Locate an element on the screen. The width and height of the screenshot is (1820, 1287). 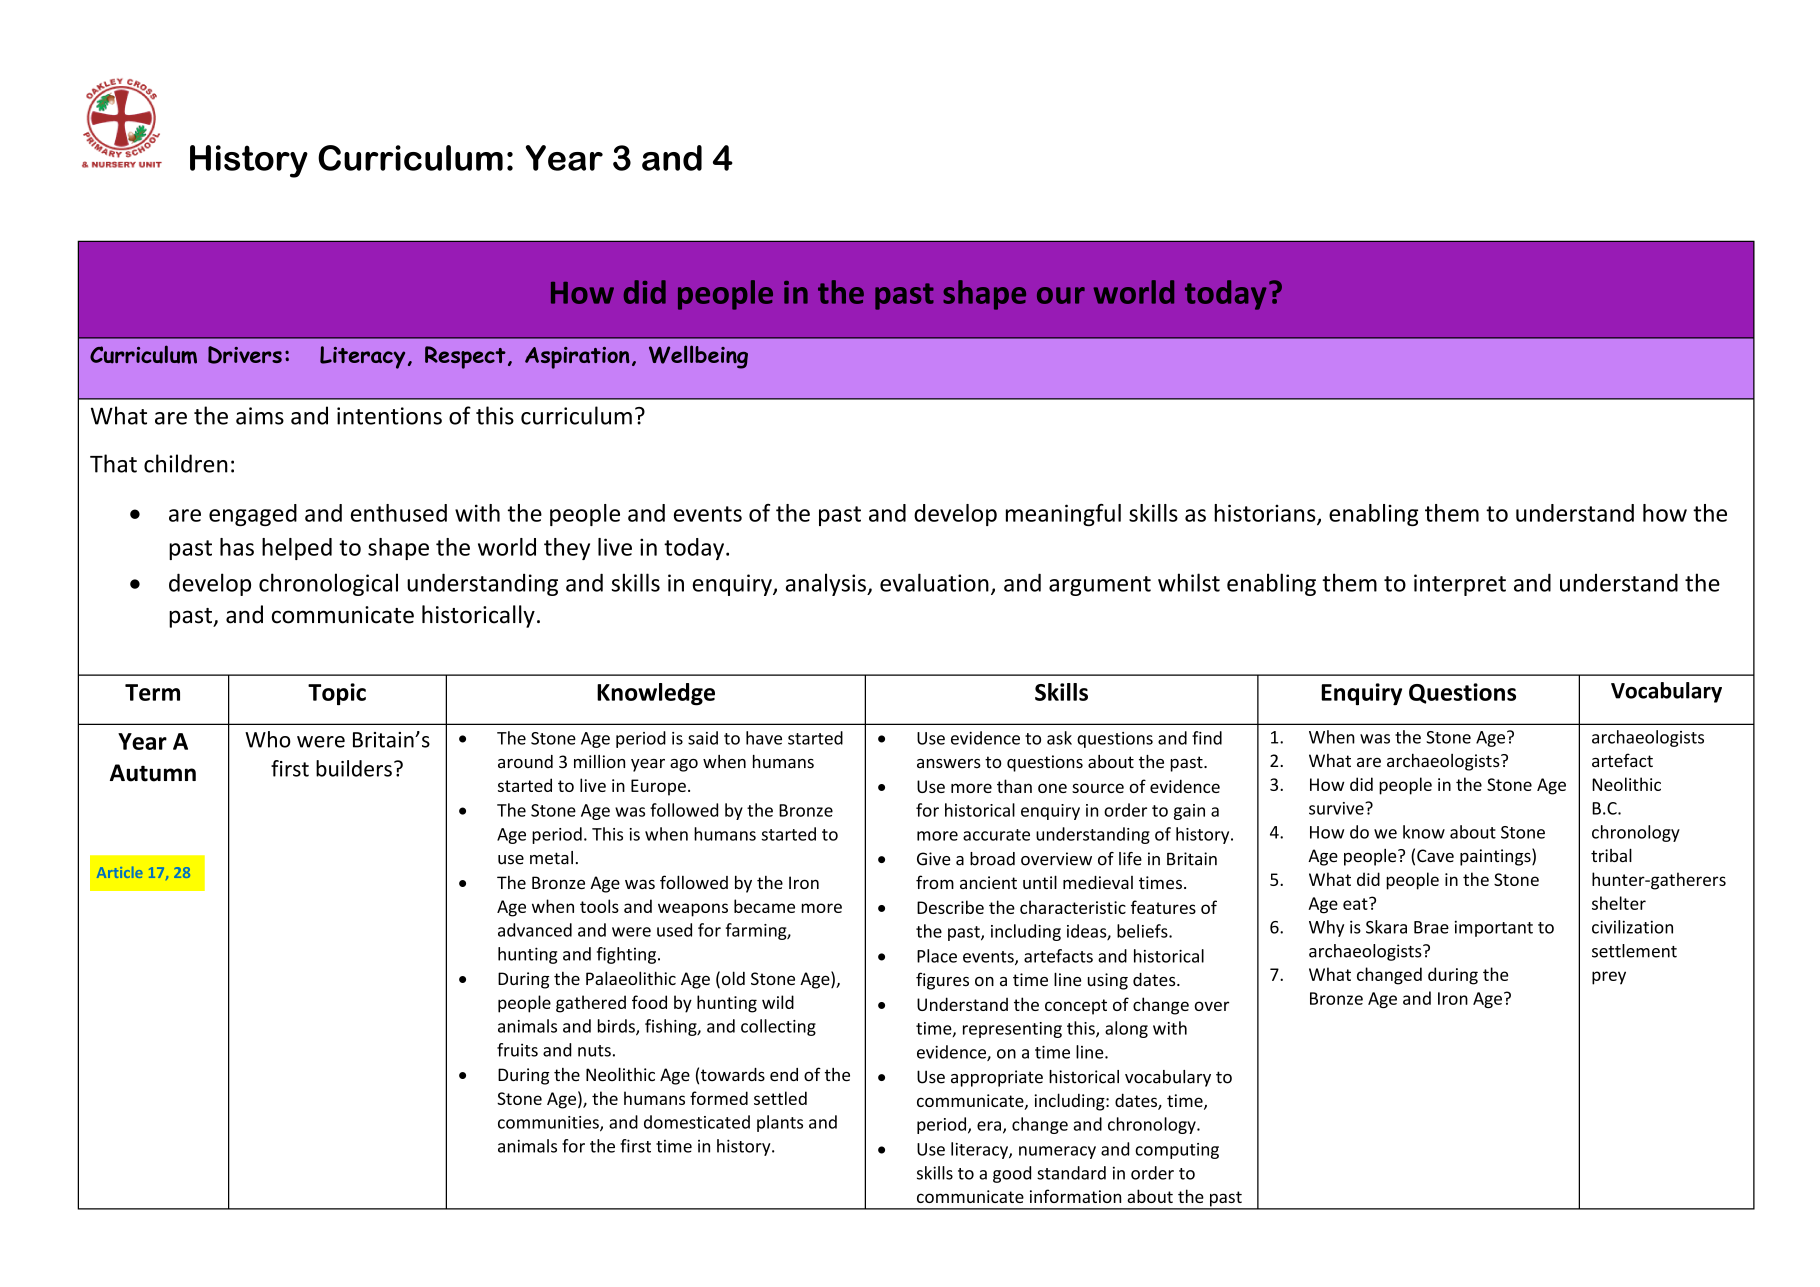
advanced is located at coordinates (535, 930).
